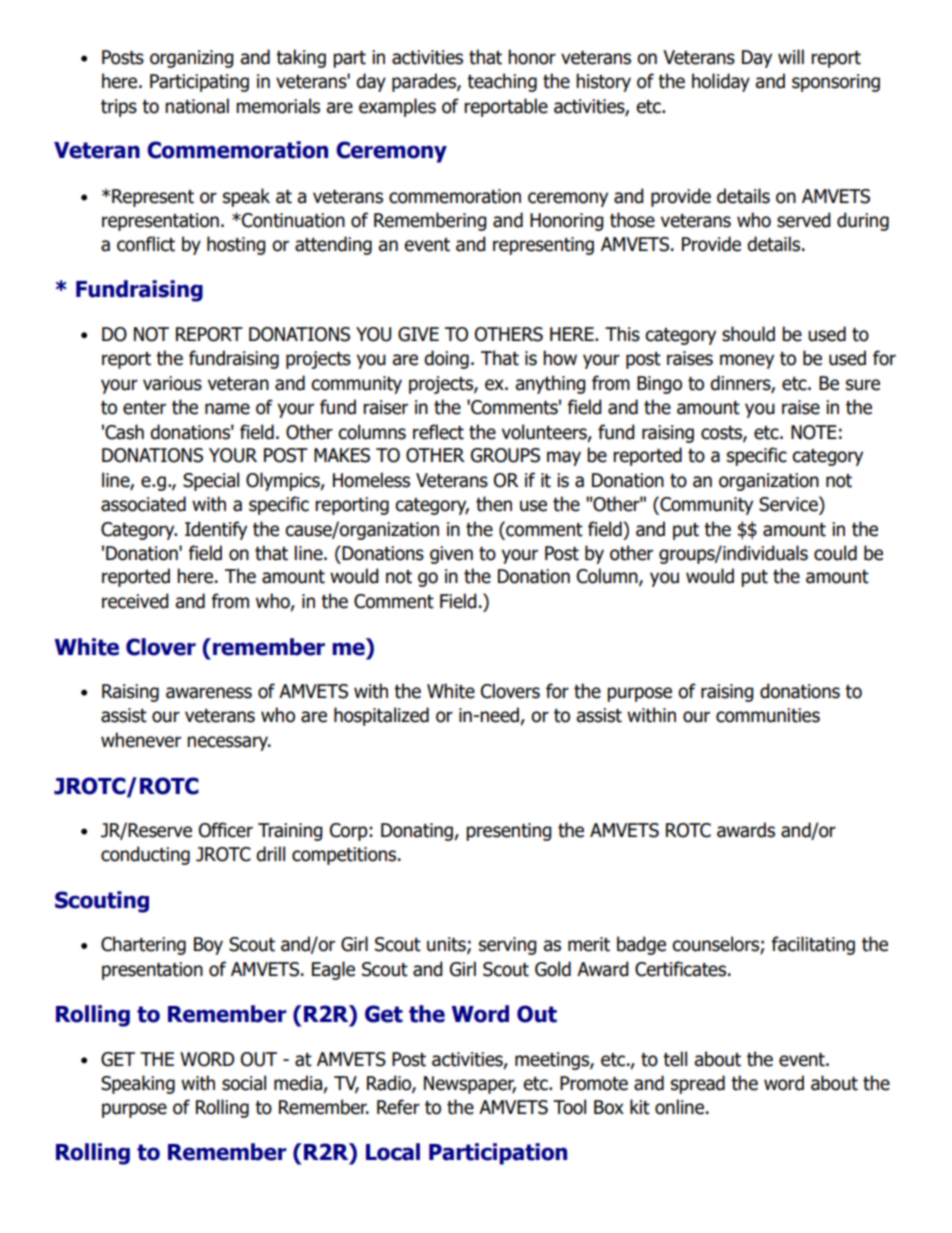 The width and height of the image is (952, 1233). Describe the element at coordinates (494, 504) in the image. I see `then` at that location.
